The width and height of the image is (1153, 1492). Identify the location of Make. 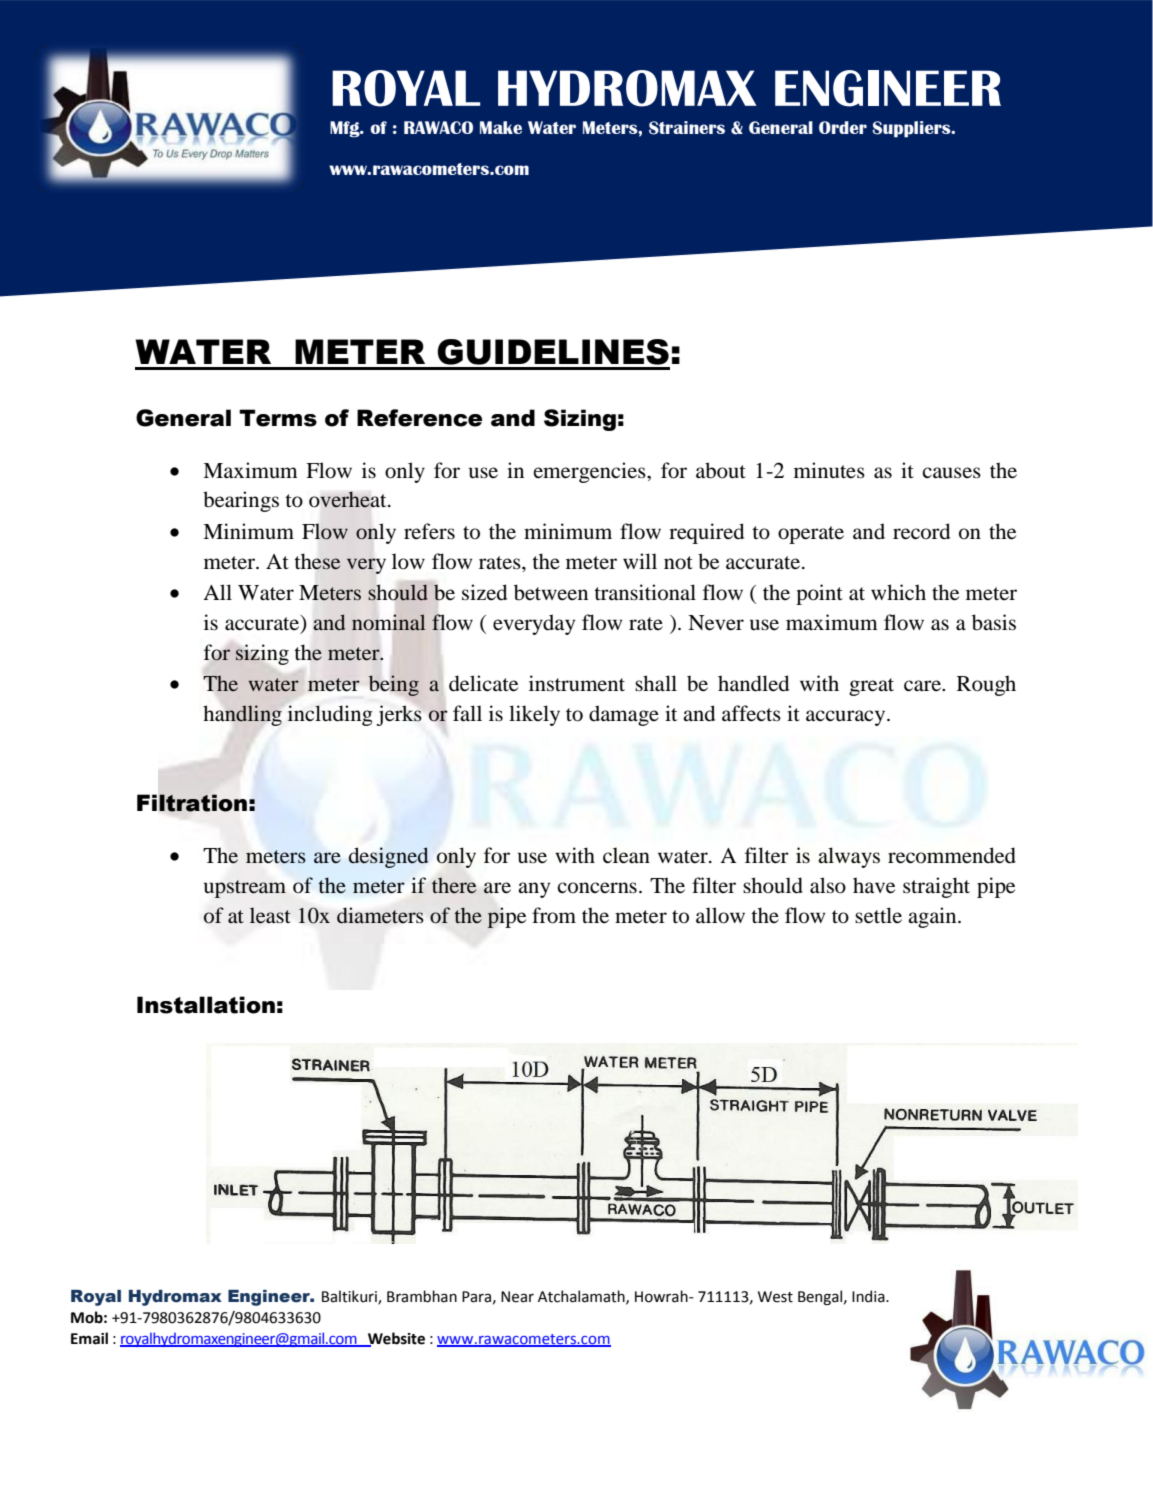
(501, 127).
